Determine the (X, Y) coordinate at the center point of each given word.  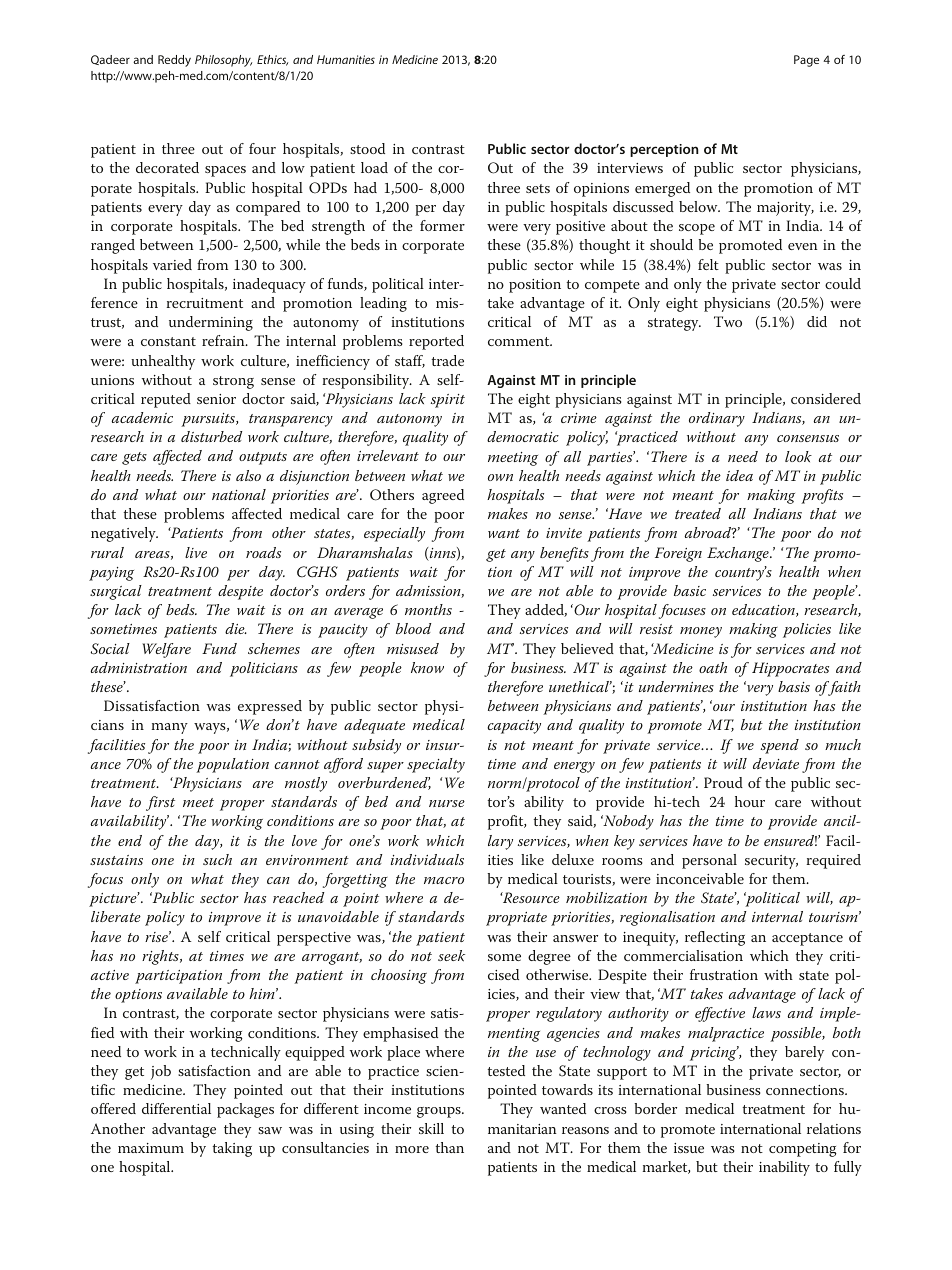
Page (806, 61)
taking (232, 1149)
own (500, 477)
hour (750, 801)
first (160, 803)
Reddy (174, 61)
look (798, 456)
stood (367, 148)
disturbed (211, 436)
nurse (447, 803)
